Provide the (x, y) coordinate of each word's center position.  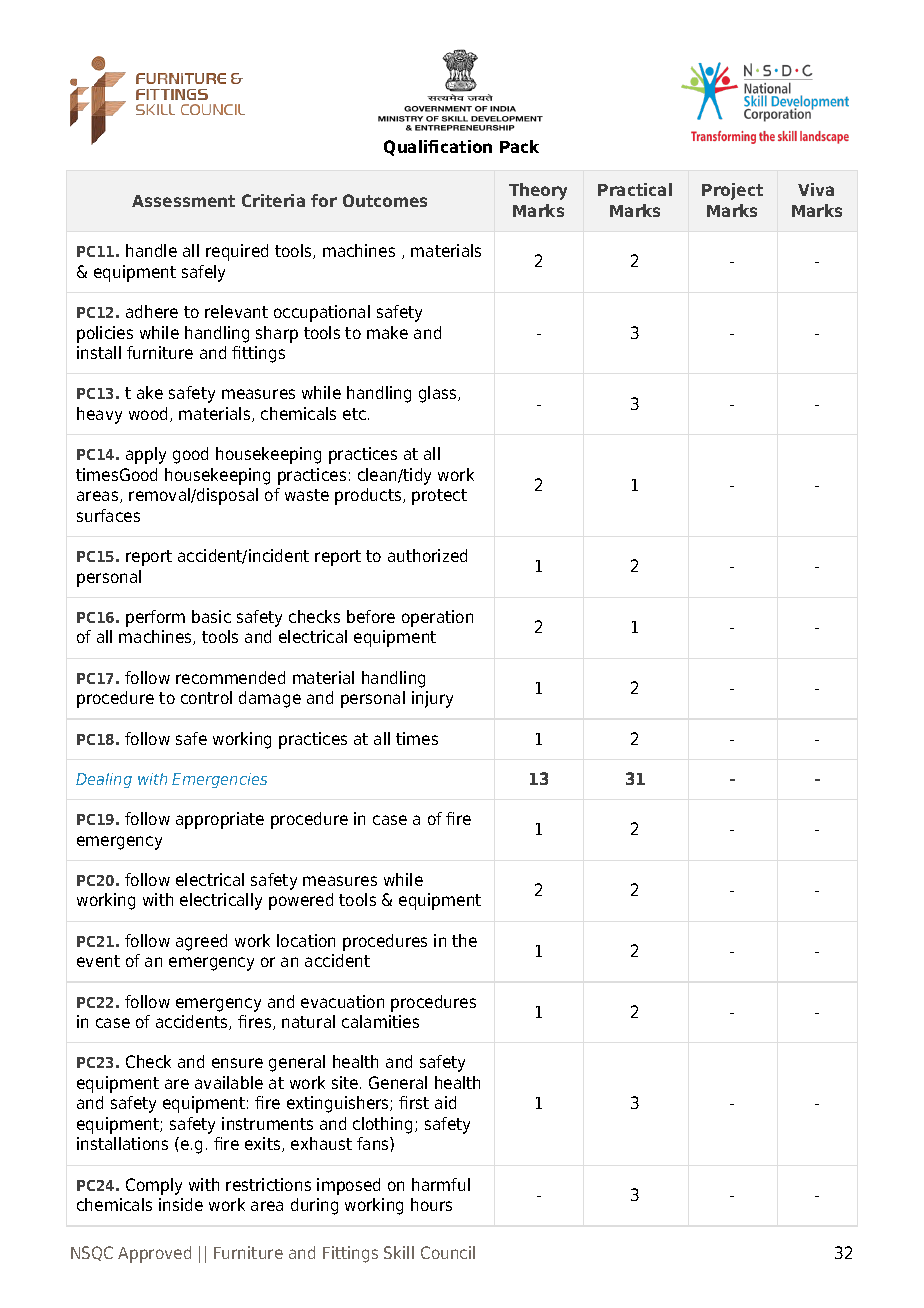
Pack (519, 146)
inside (181, 1204)
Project (732, 191)
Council (448, 1252)
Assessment (183, 201)
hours (431, 1204)
